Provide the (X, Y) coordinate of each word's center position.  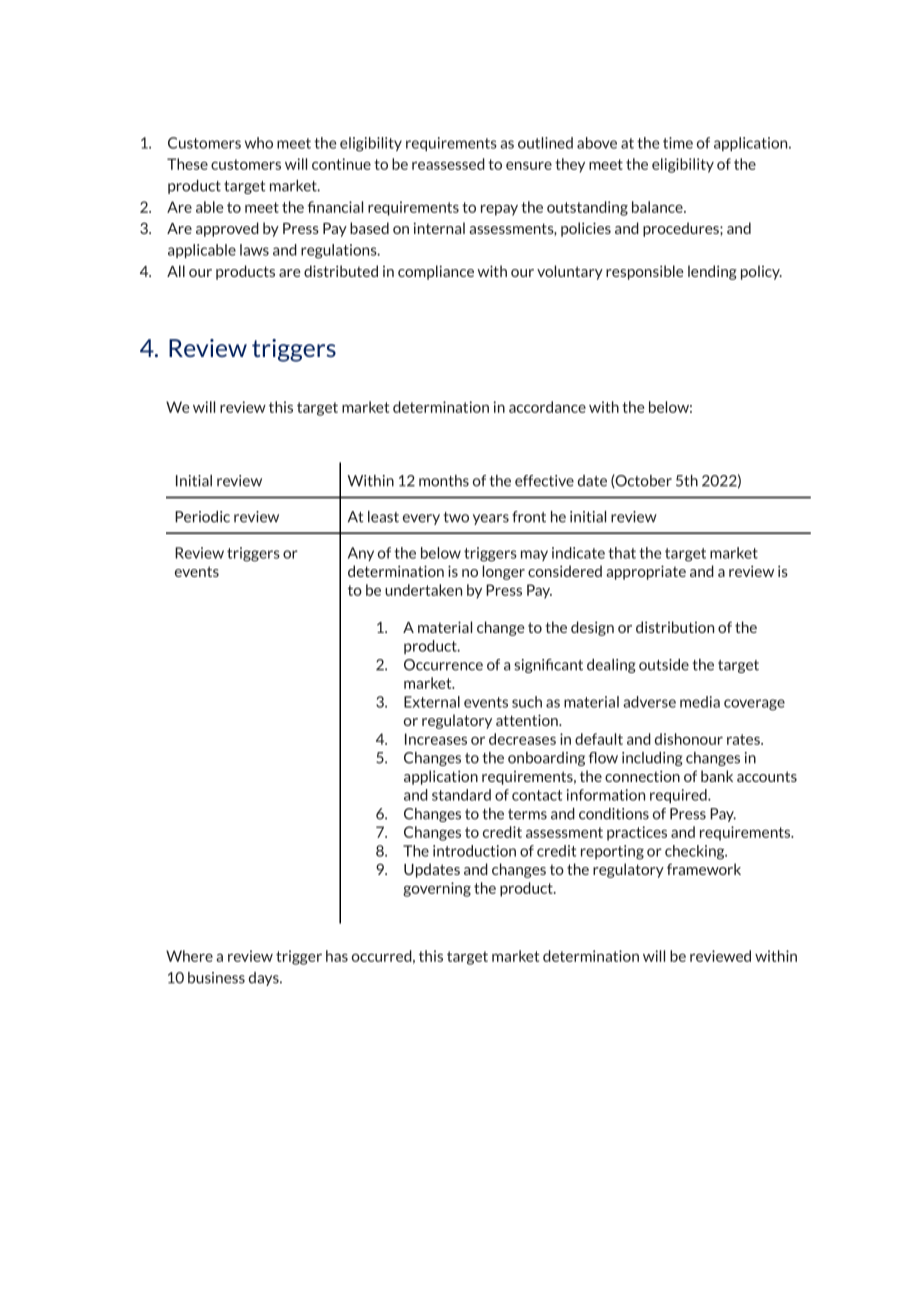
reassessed (448, 164)
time (678, 143)
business (216, 978)
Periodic (202, 517)
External (432, 702)
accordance (547, 407)
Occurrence (443, 665)
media (700, 702)
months (444, 481)
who (259, 143)
